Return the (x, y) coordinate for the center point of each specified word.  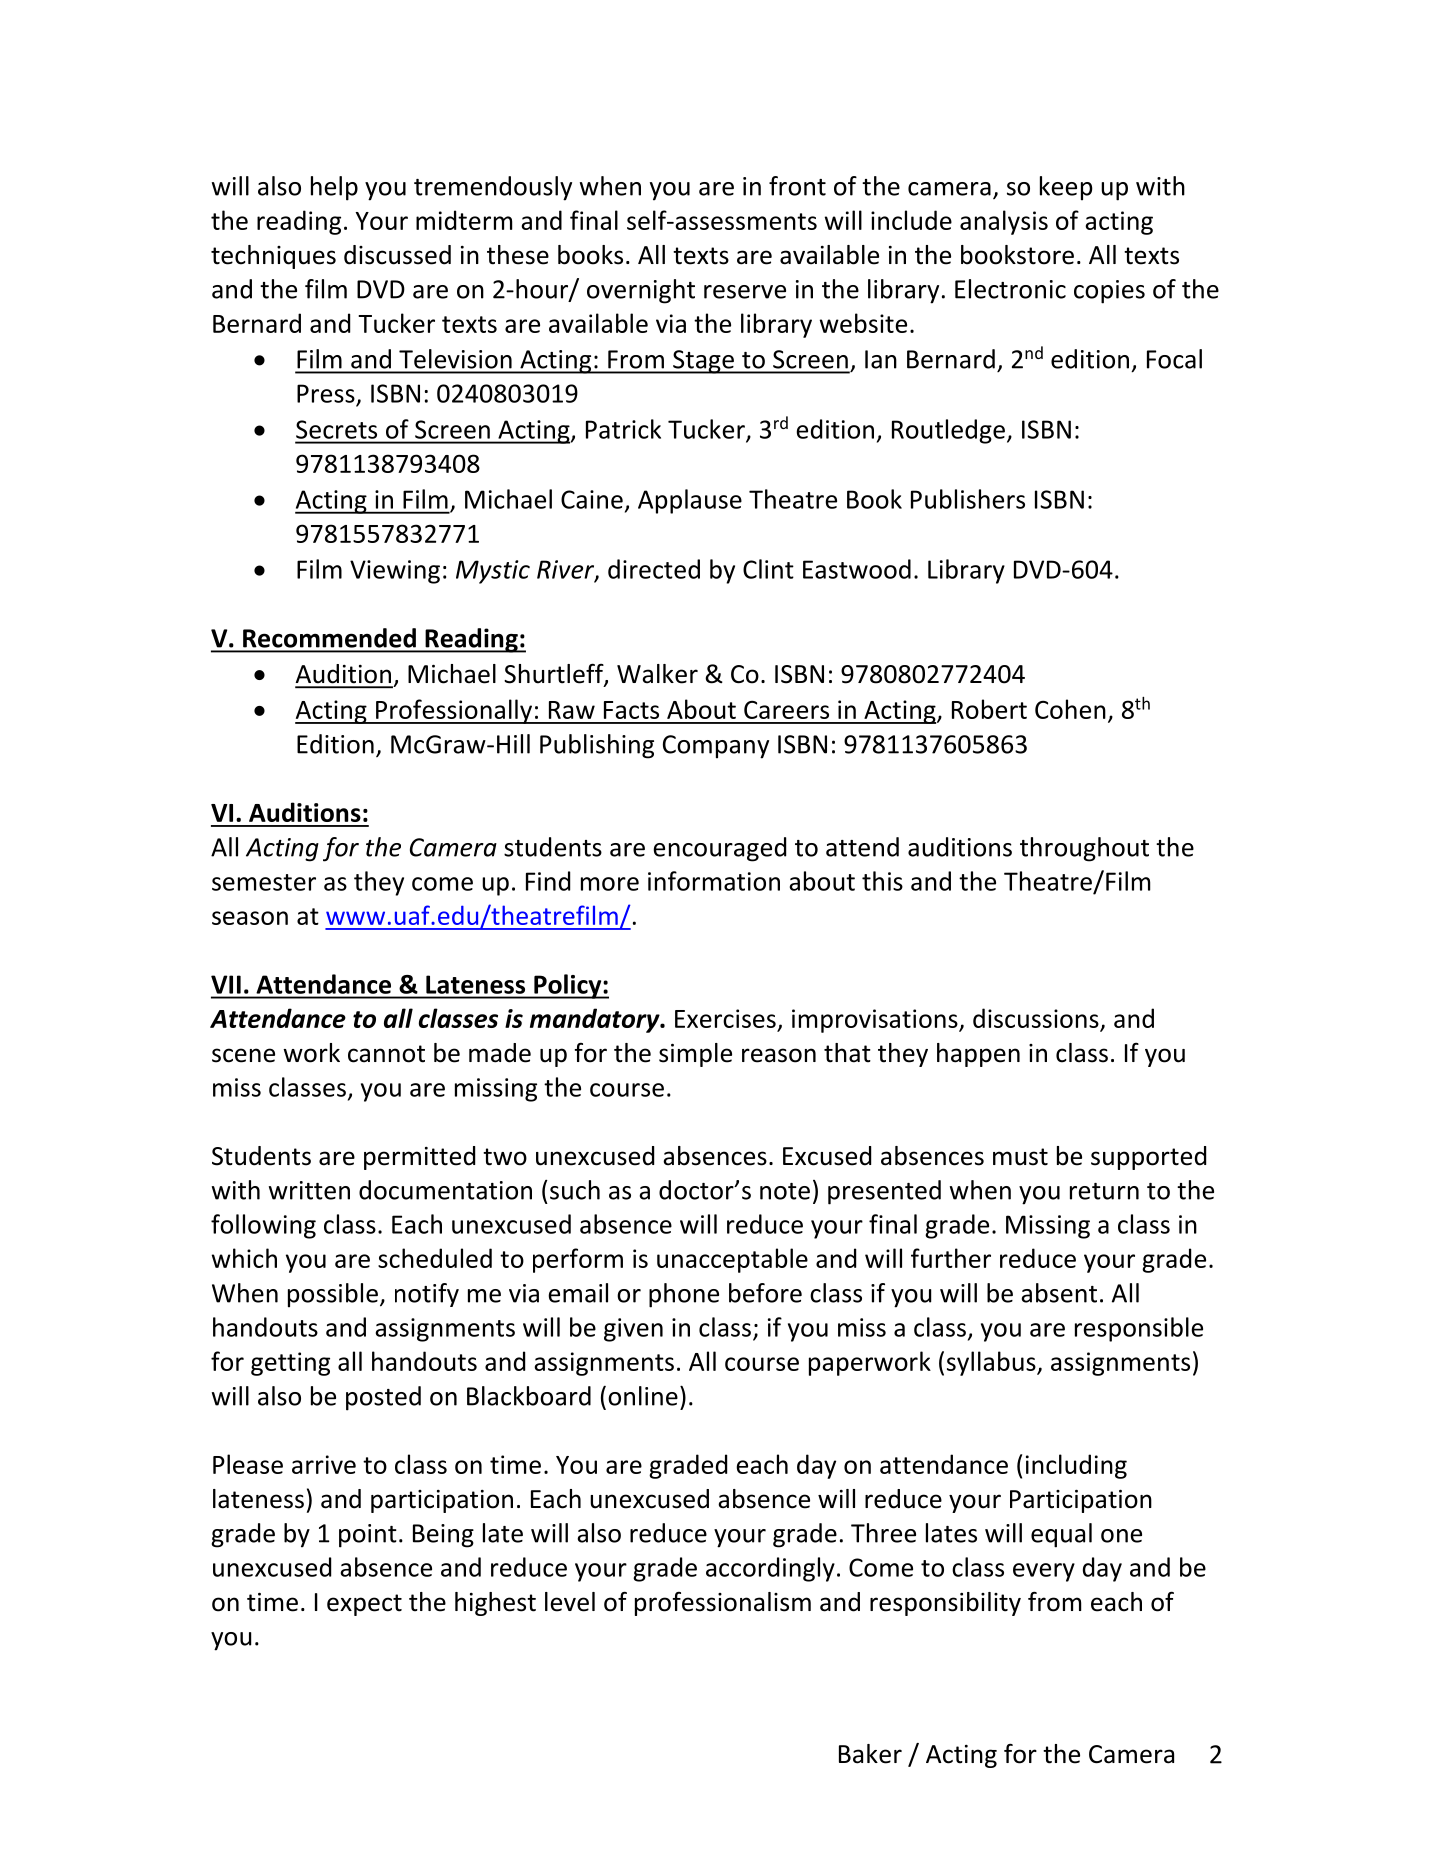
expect (364, 1605)
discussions (1036, 1018)
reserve (745, 292)
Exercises (725, 1018)
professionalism (723, 1604)
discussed (397, 255)
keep (1066, 188)
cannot (386, 1054)
